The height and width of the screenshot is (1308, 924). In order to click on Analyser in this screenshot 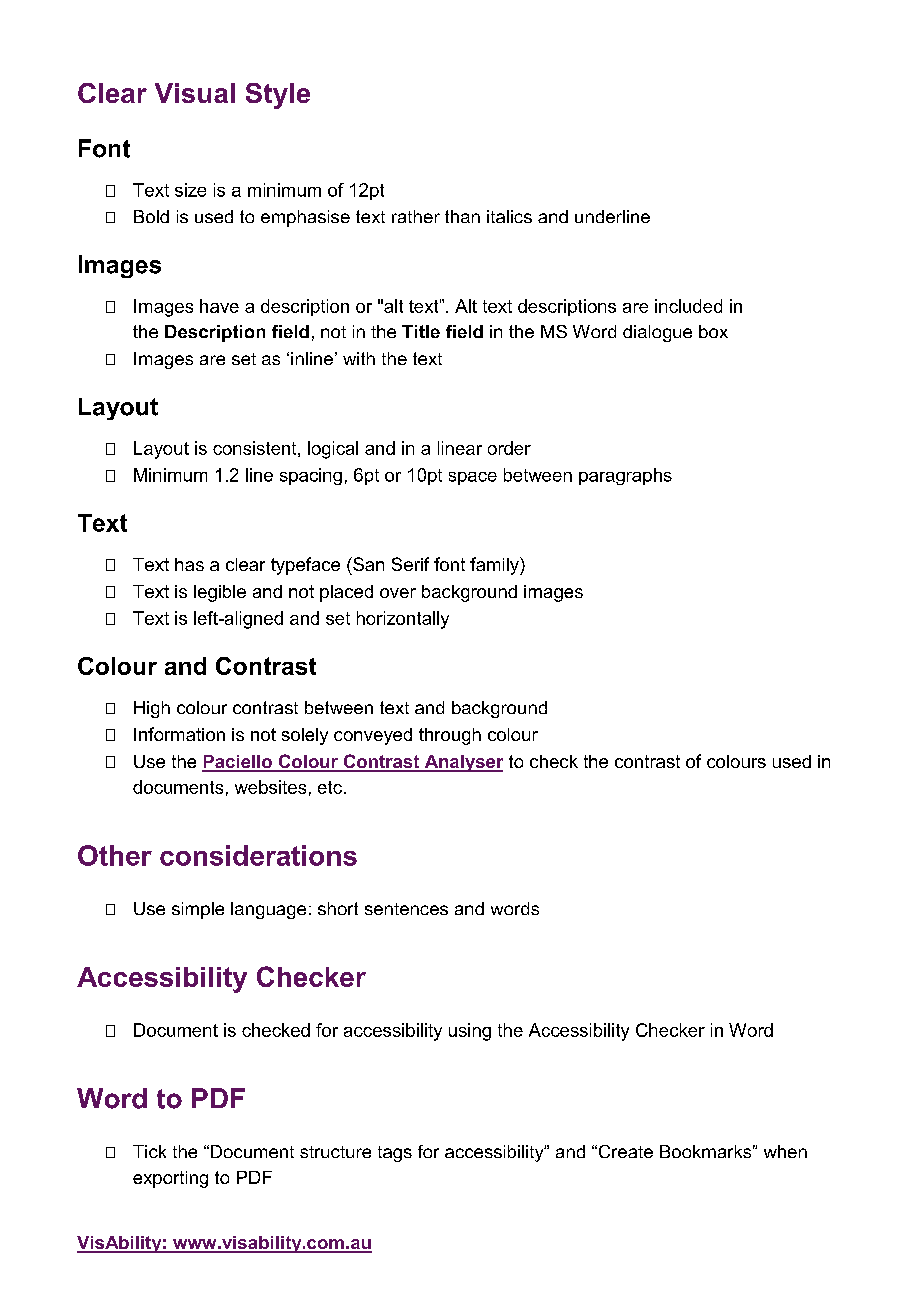, I will do `click(462, 763)`.
